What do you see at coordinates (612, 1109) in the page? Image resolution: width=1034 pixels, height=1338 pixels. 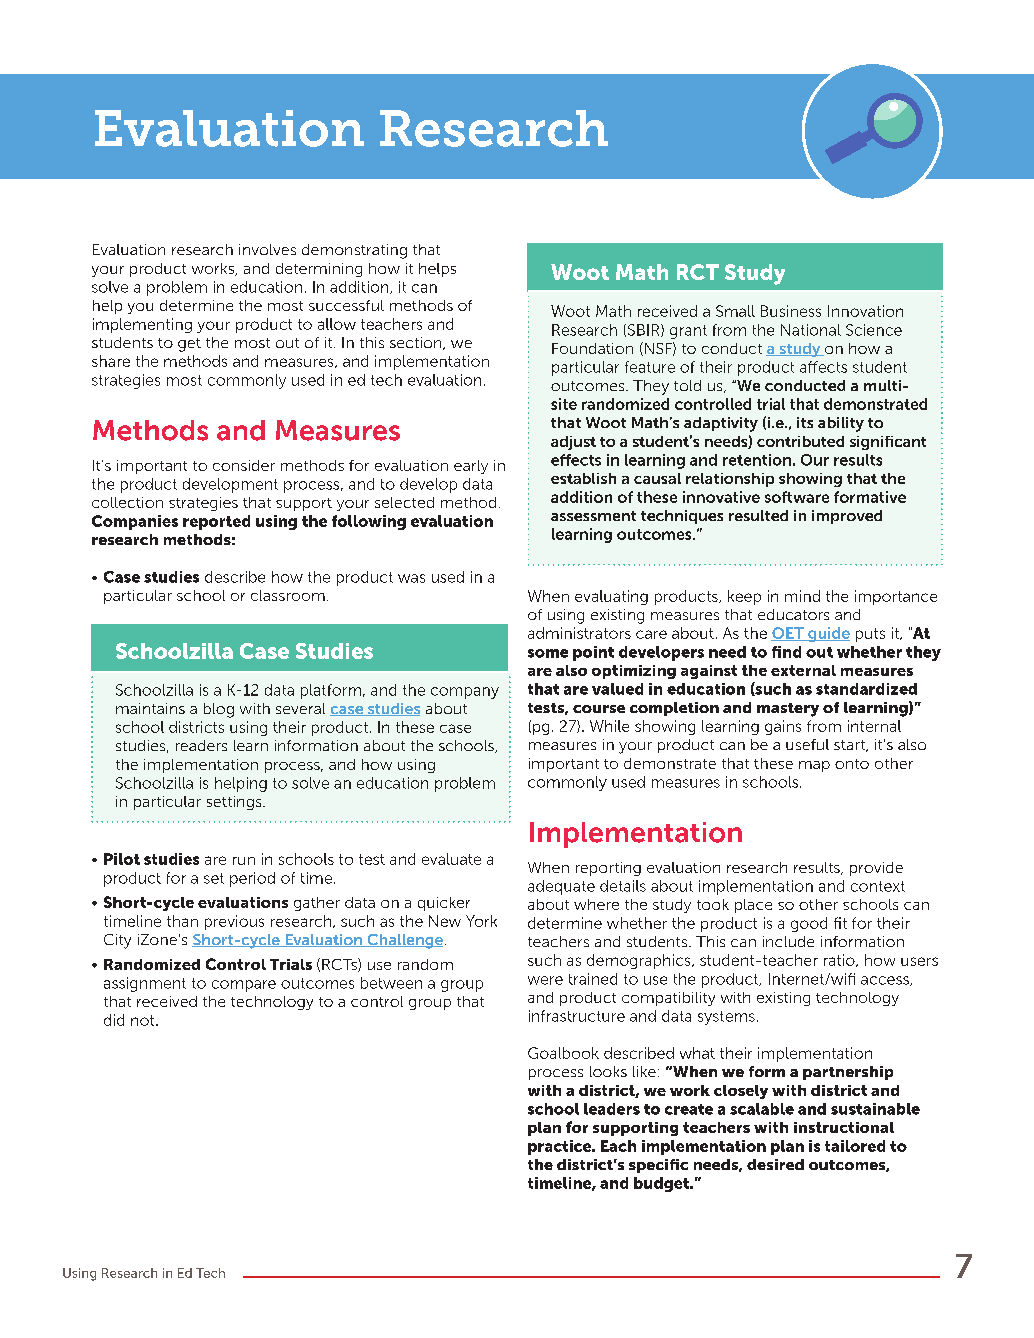 I see `leaders` at bounding box center [612, 1109].
